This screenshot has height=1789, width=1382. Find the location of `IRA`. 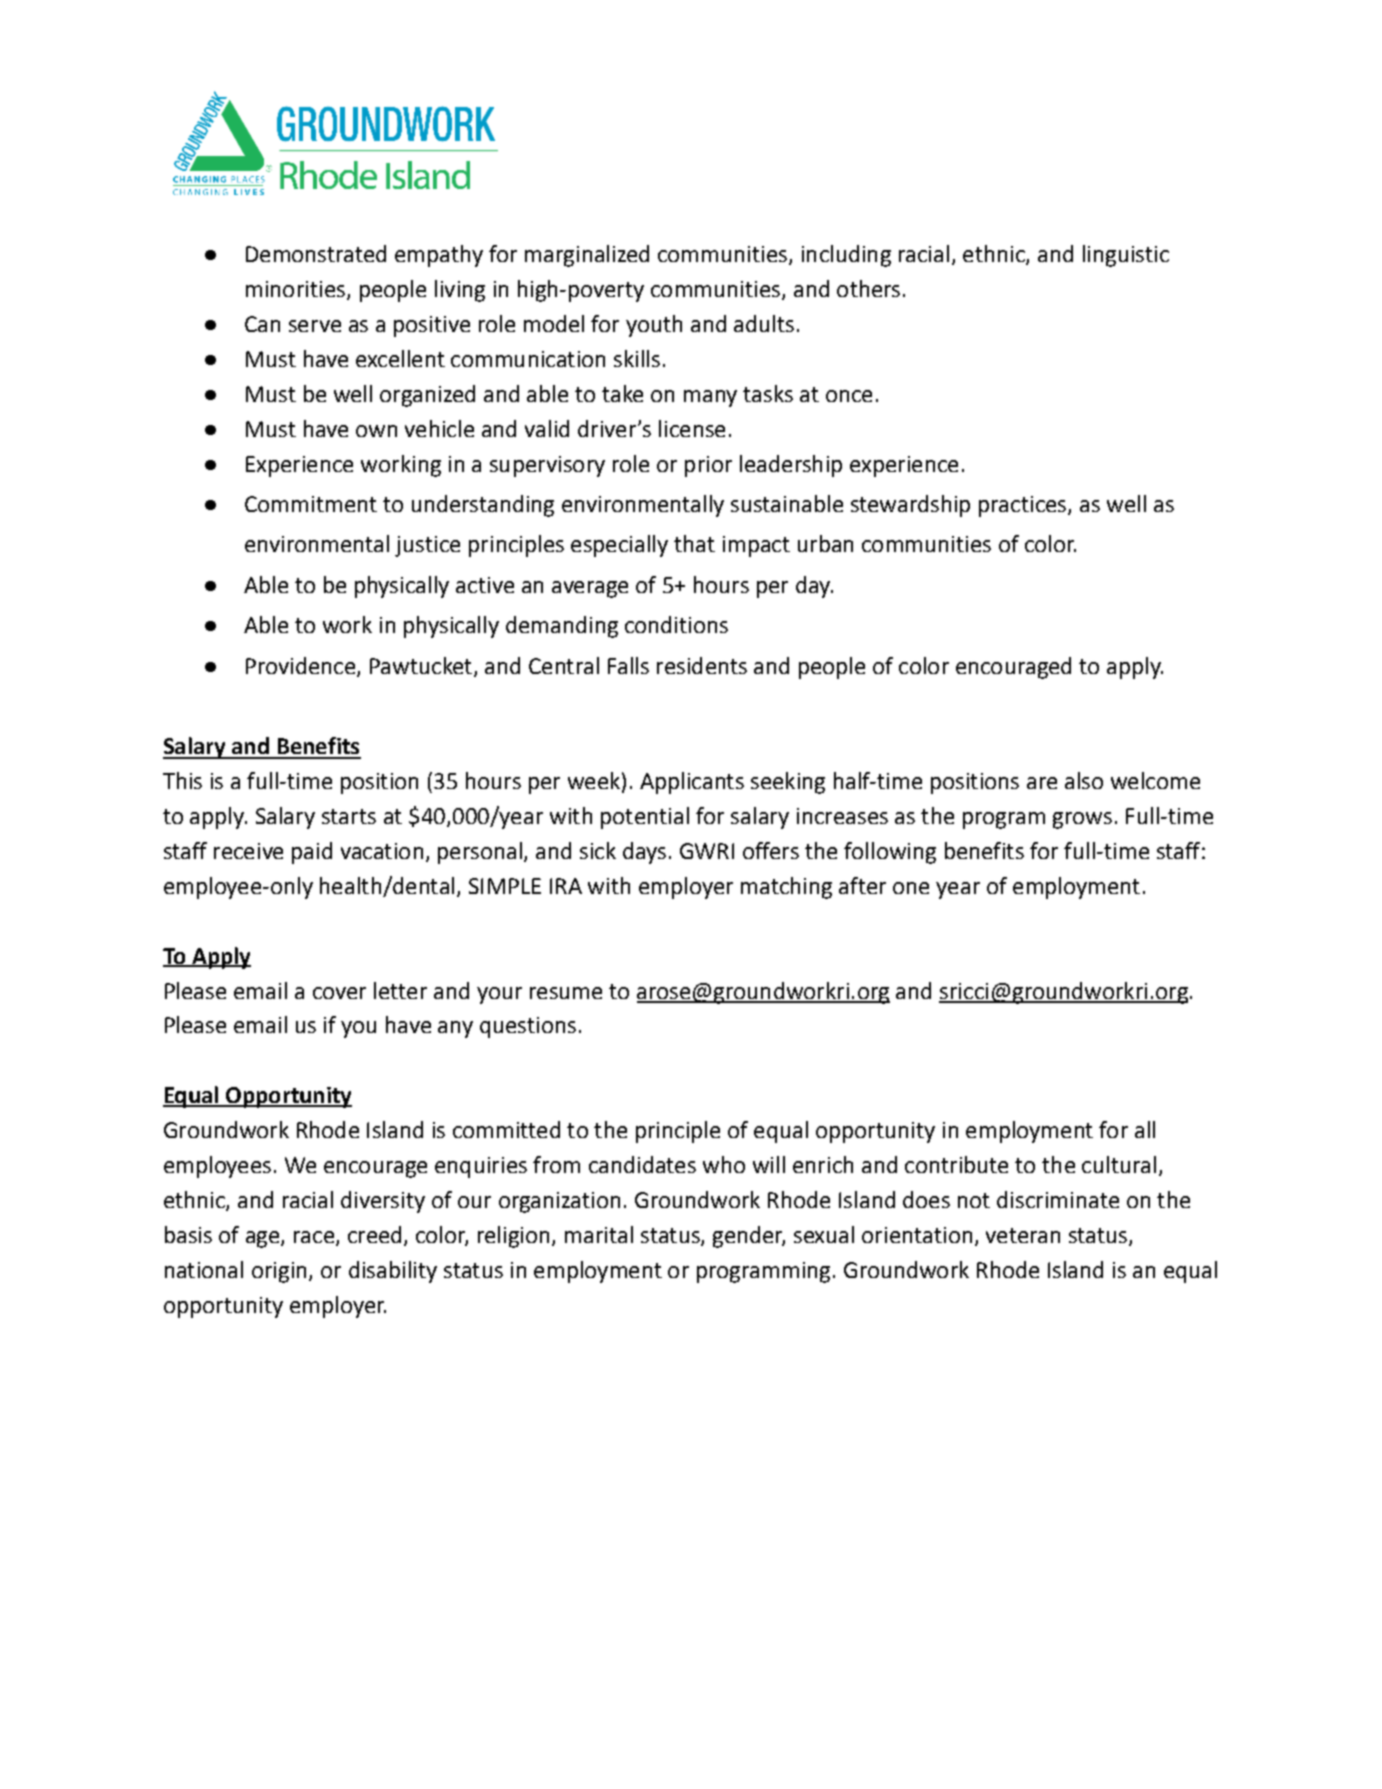

IRA is located at coordinates (566, 886).
